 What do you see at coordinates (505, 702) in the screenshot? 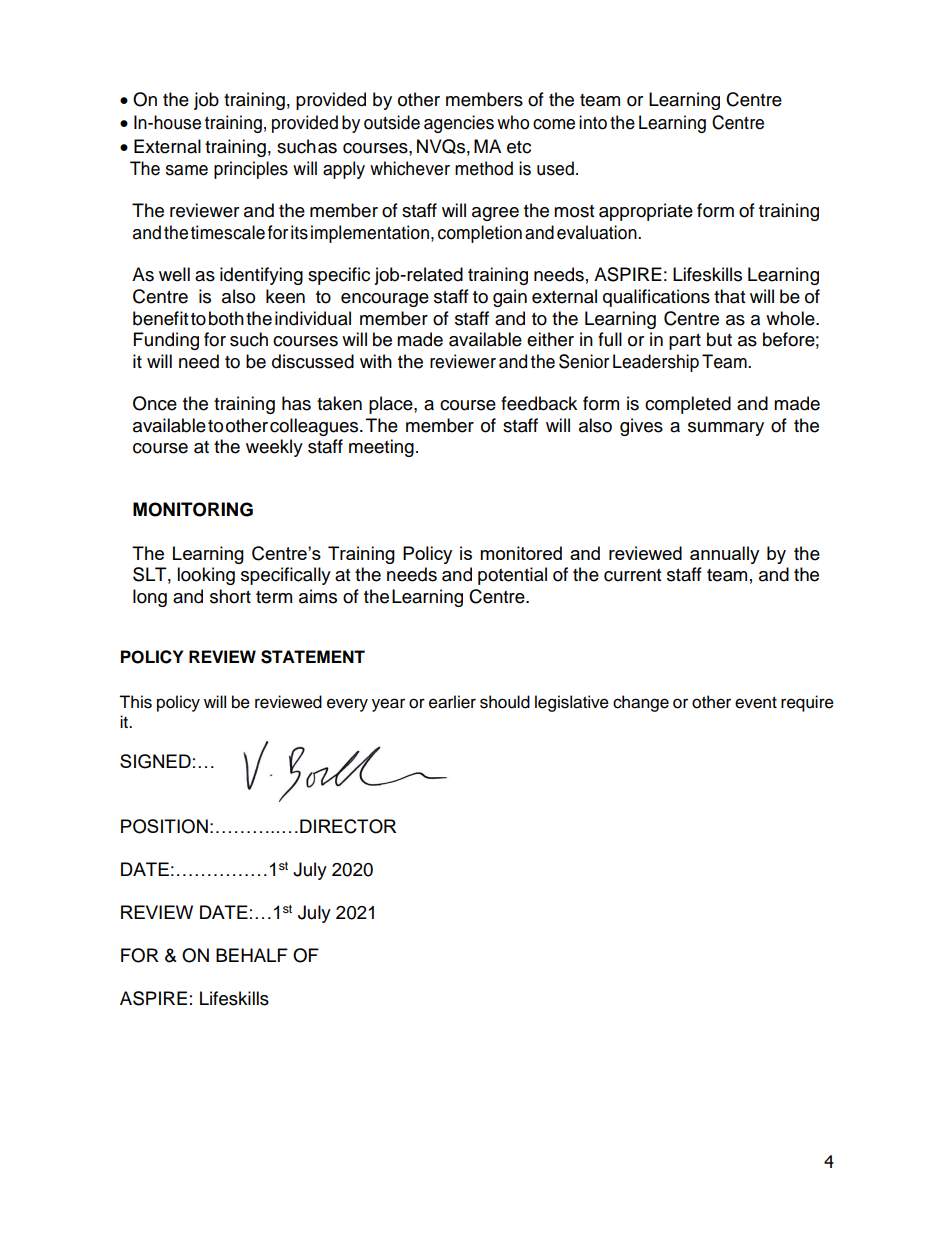
I see `should` at bounding box center [505, 702].
